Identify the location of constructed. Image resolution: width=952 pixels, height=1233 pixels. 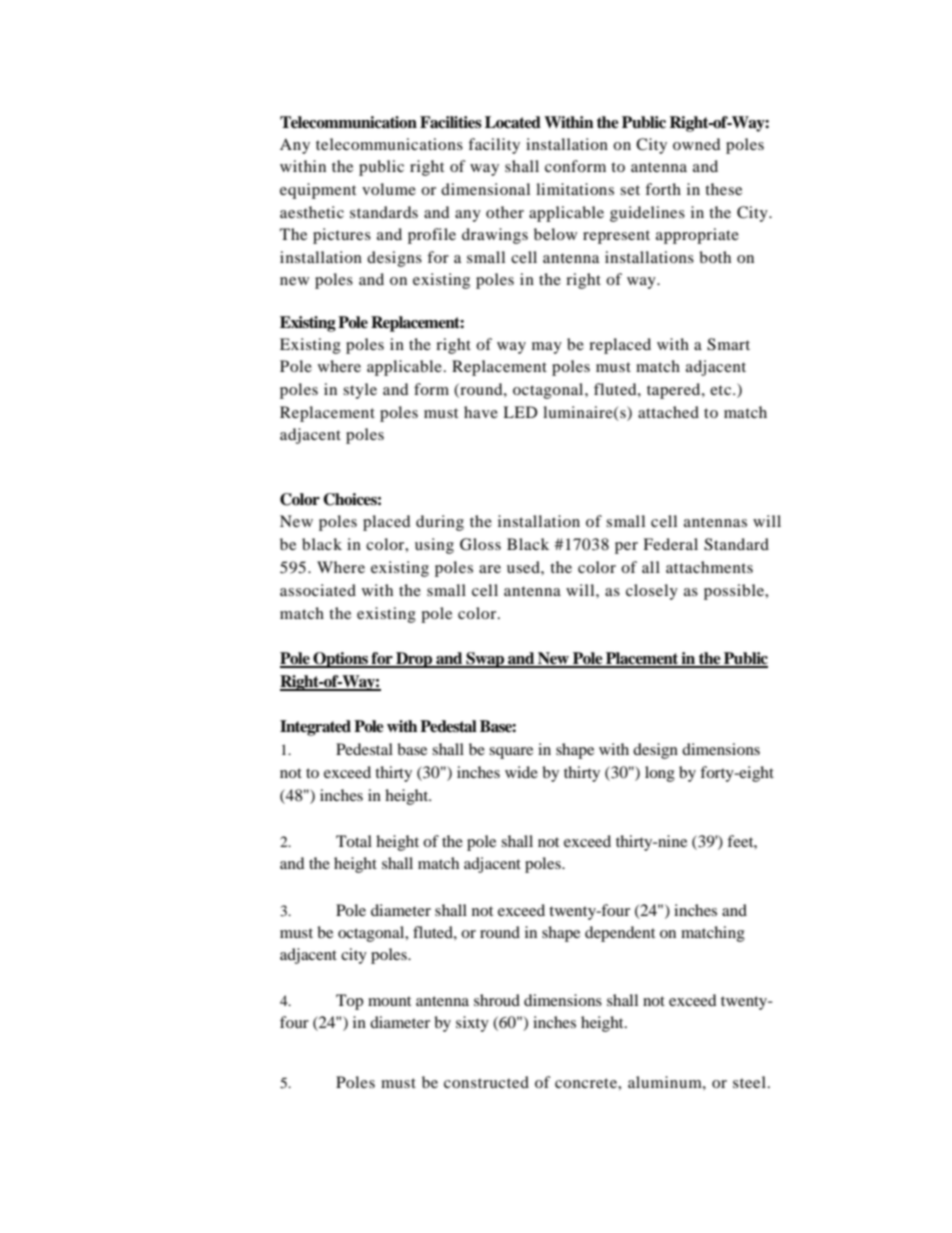
(486, 1082).
